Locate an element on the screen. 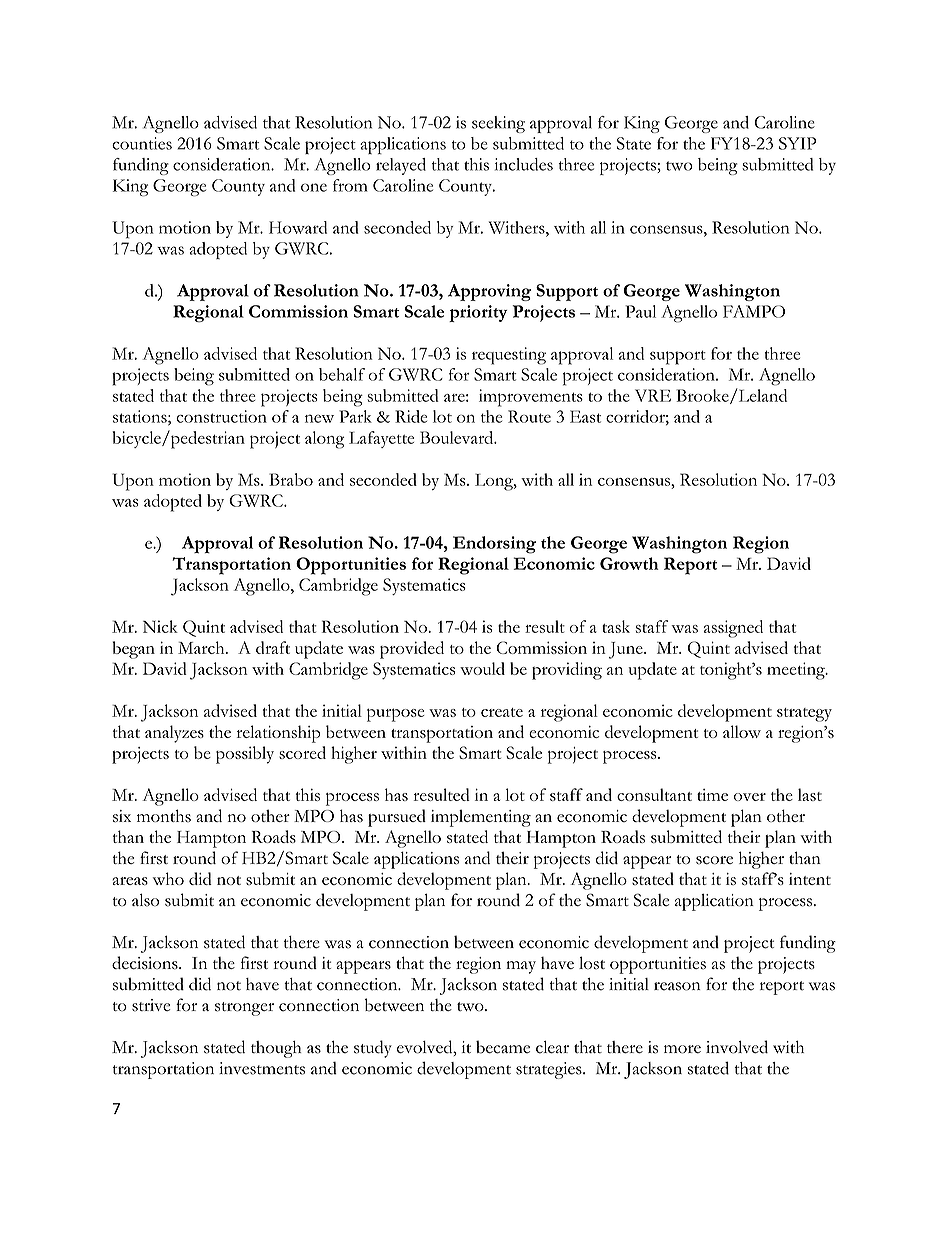 This screenshot has height=1233, width=952. Nick is located at coordinates (160, 626).
